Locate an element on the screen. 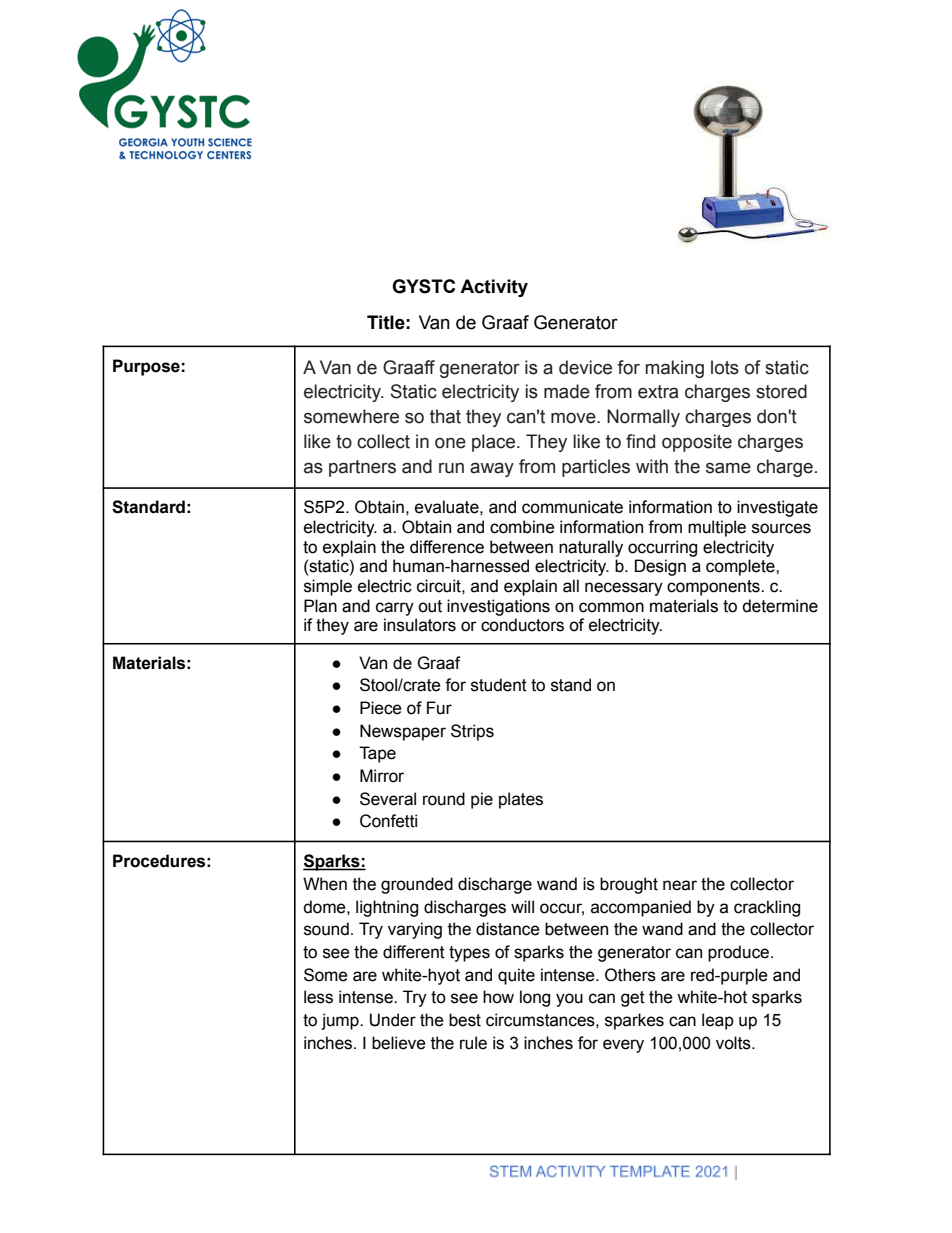 The width and height of the screenshot is (952, 1233). less is located at coordinates (318, 997).
